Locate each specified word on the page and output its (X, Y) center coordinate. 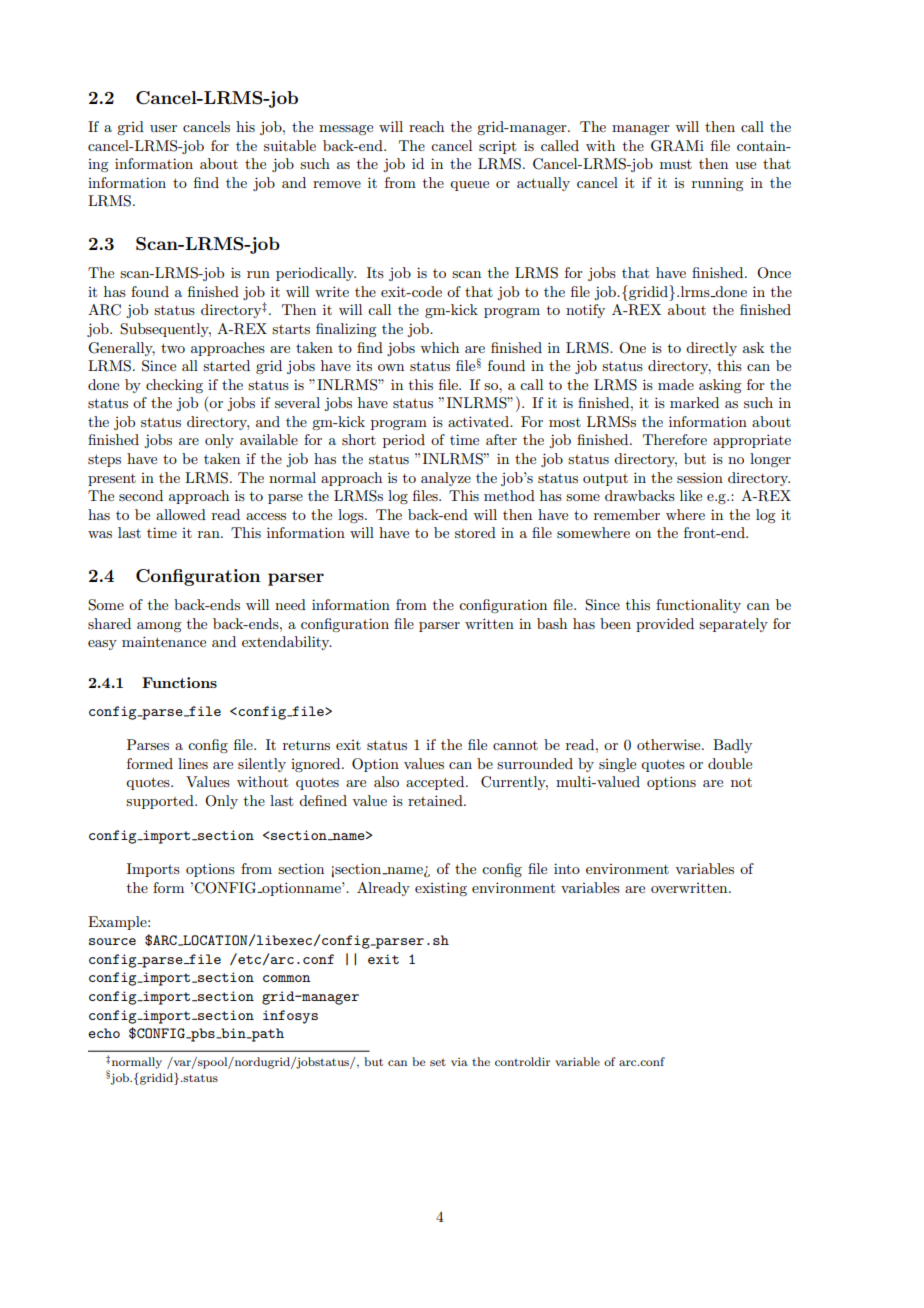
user (163, 128)
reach (426, 126)
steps (104, 460)
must (676, 164)
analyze (446, 479)
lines (193, 763)
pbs (203, 1035)
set (438, 1062)
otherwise (670, 744)
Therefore (675, 439)
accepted (436, 783)
